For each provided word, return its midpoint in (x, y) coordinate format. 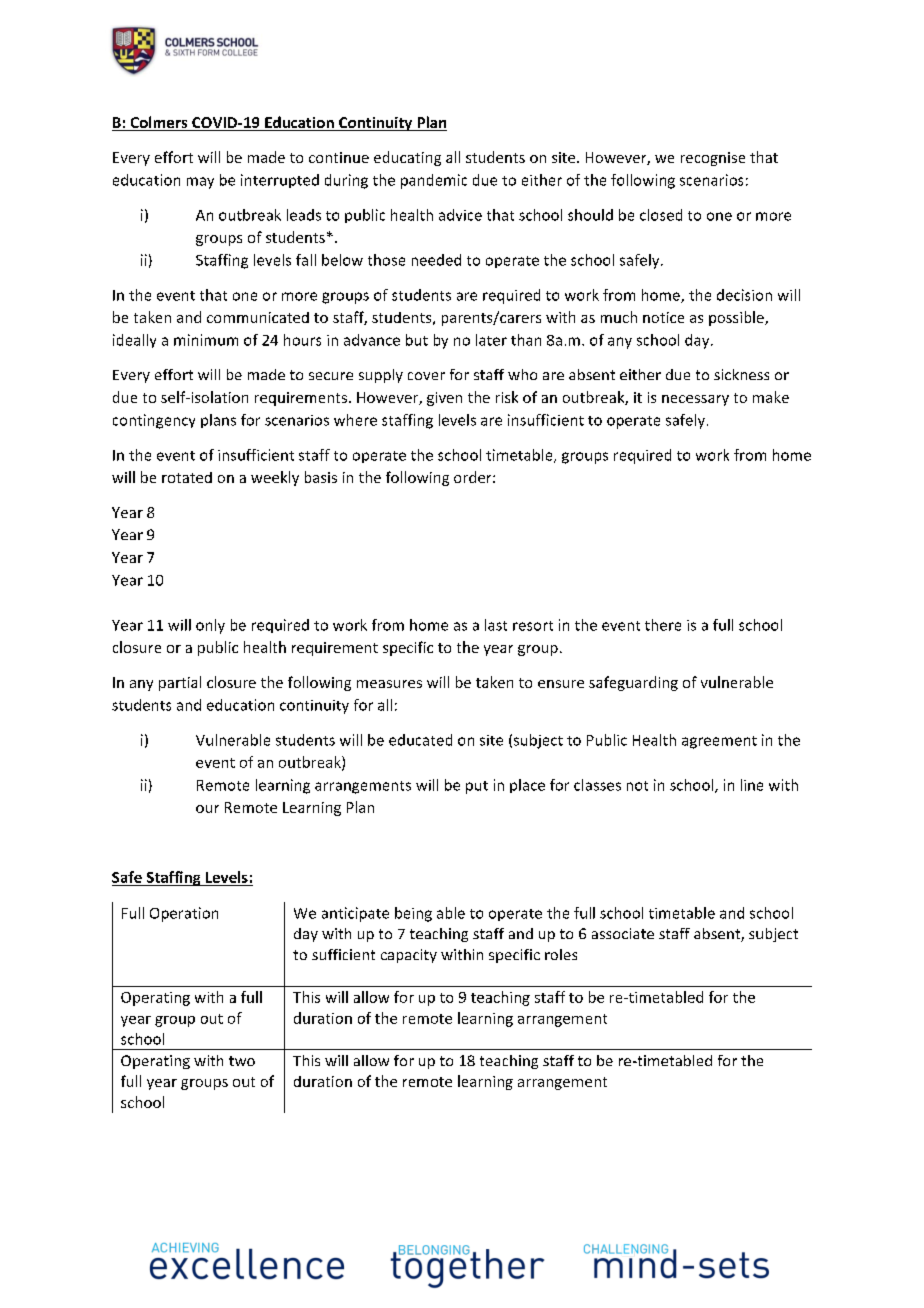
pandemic (434, 181)
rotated (187, 477)
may (200, 183)
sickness (741, 374)
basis (321, 477)
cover (426, 376)
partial (180, 683)
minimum (206, 340)
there (663, 625)
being (413, 914)
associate (623, 933)
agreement (719, 742)
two (242, 1061)
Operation (184, 914)
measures (389, 684)
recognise (713, 159)
